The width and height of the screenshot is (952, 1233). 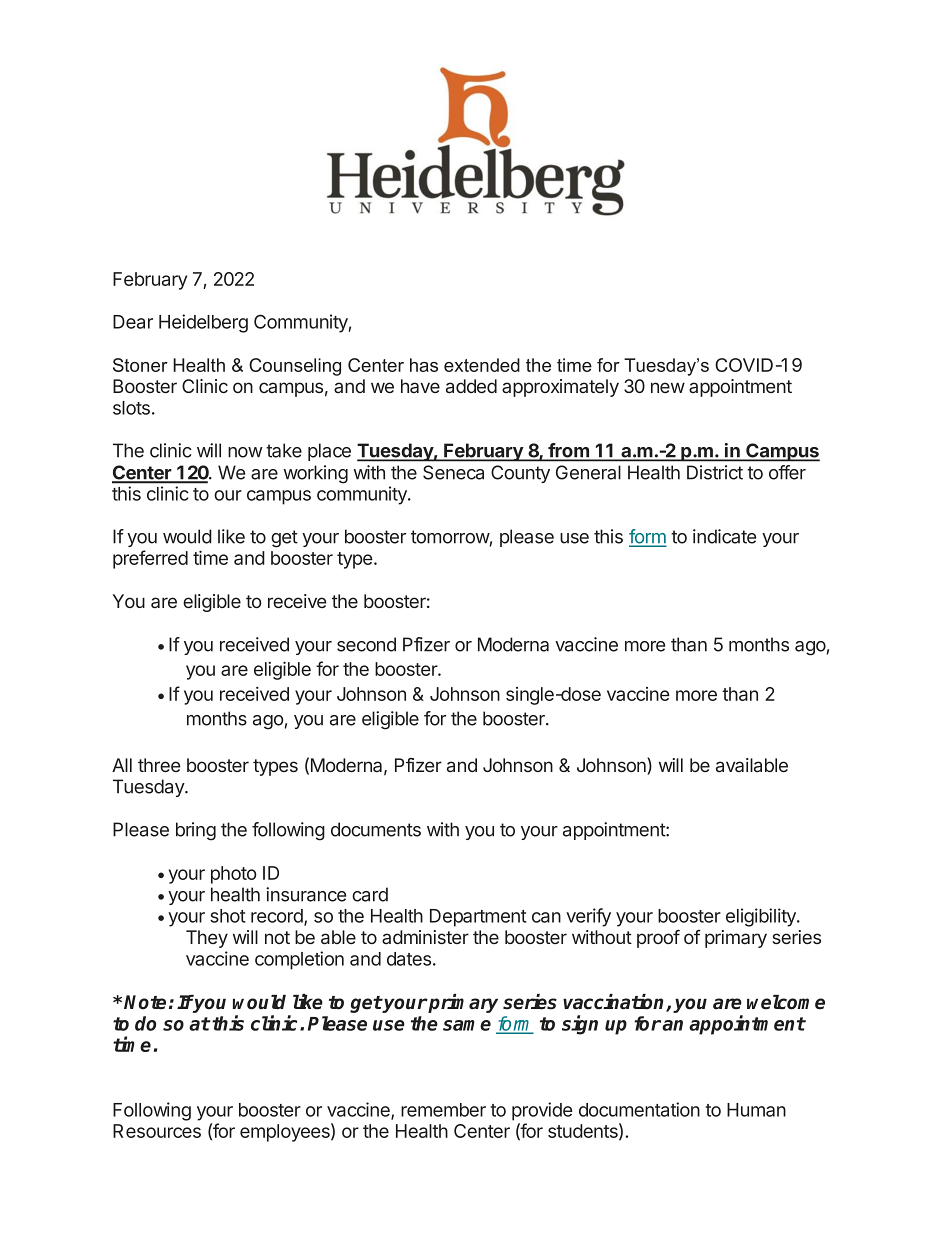 What do you see at coordinates (658, 939) in the screenshot?
I see `proof` at bounding box center [658, 939].
